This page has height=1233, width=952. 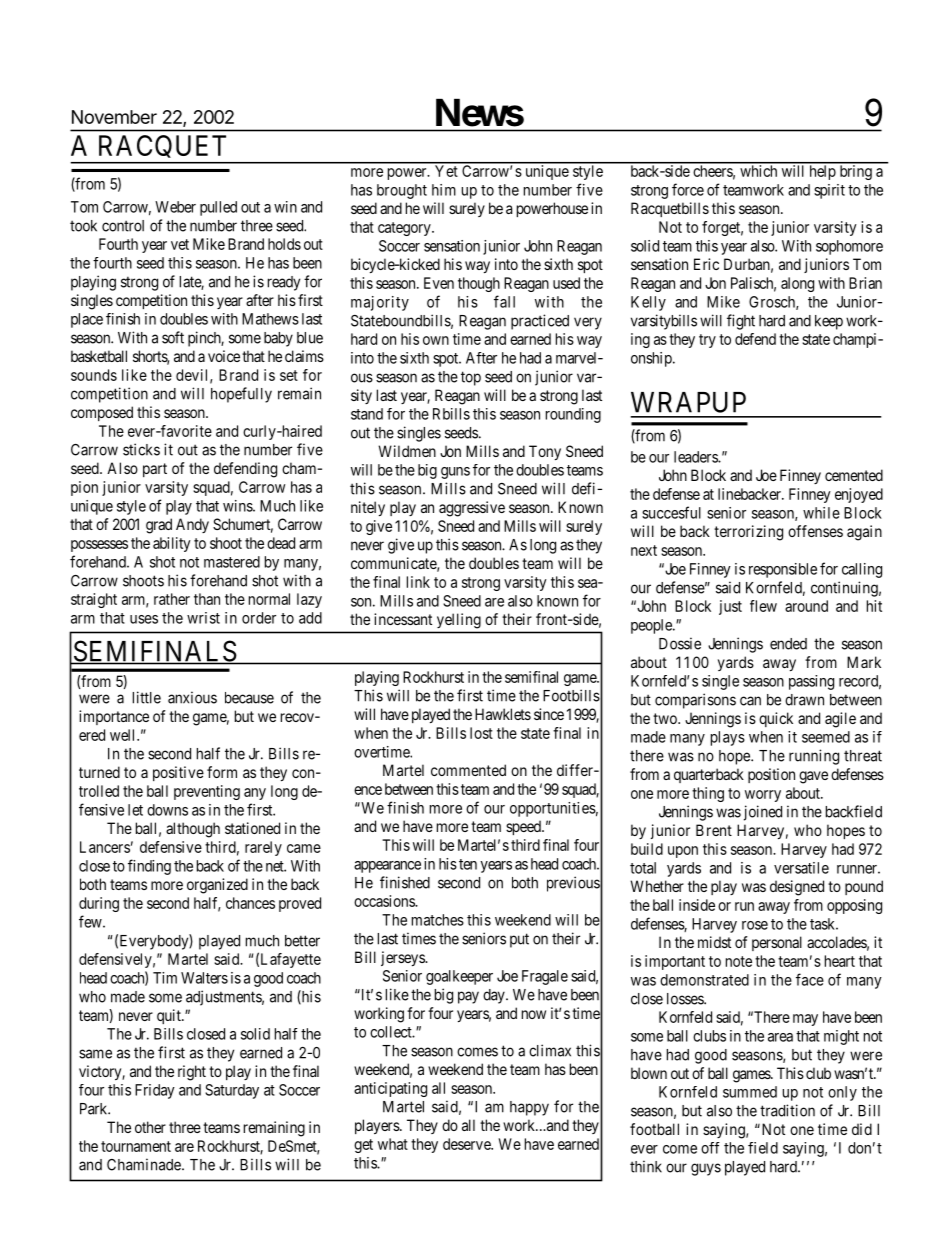 What do you see at coordinates (459, 620) in the page?
I see `yelling` at bounding box center [459, 620].
